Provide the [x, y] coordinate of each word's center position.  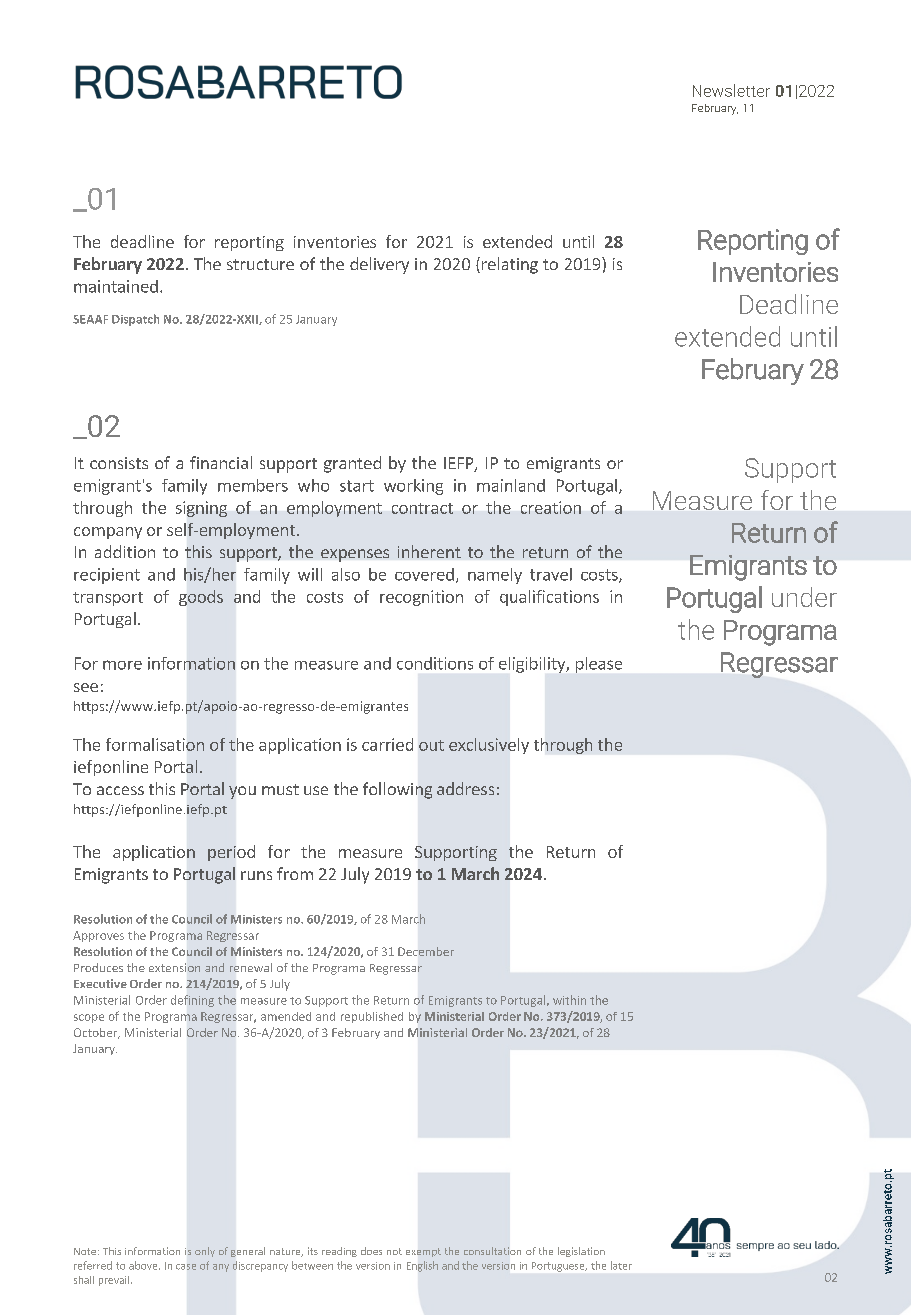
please [599, 665]
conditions [435, 663]
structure [260, 264]
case [186, 1267]
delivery [379, 265]
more [122, 665]
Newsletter [731, 90]
